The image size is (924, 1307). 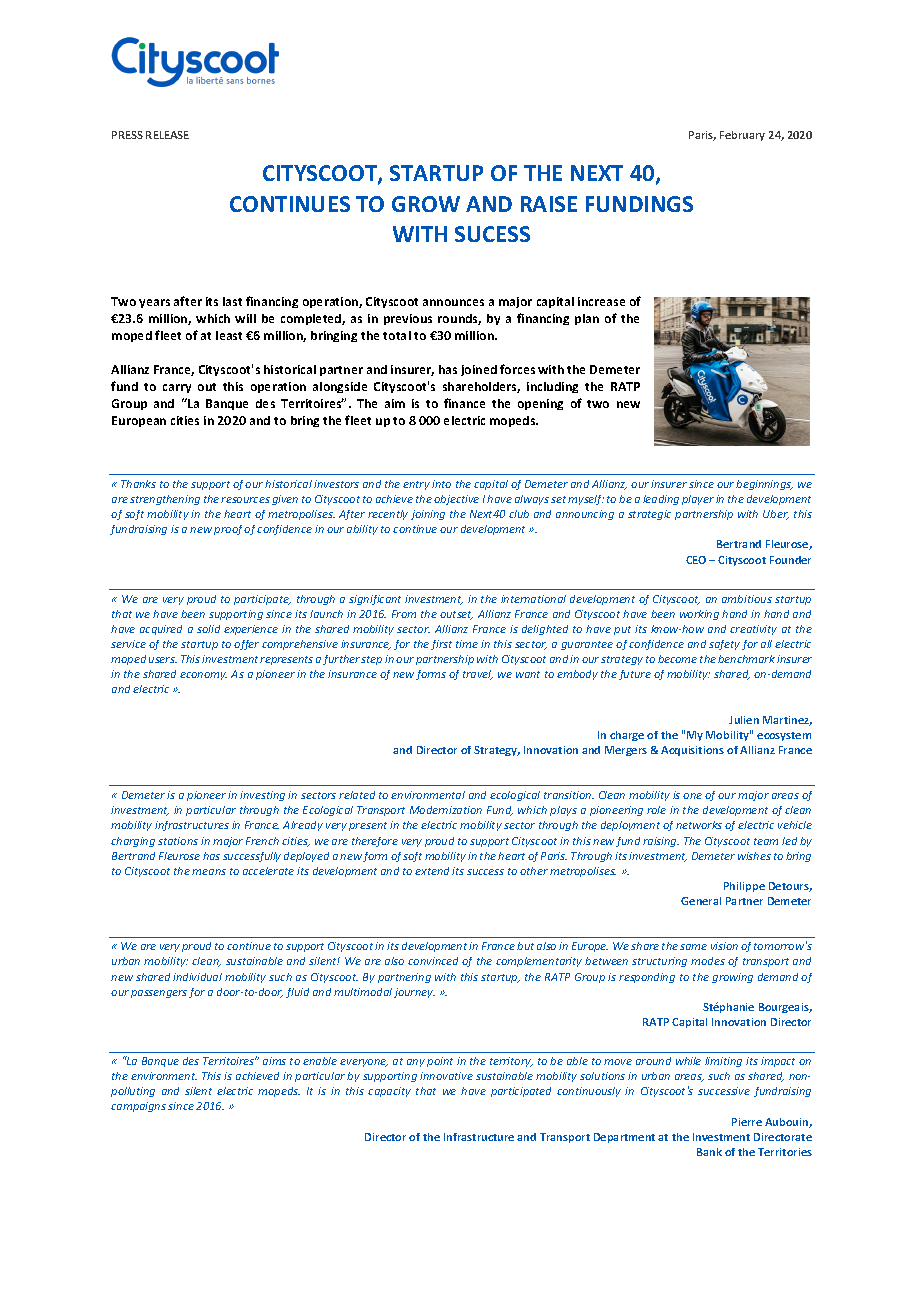 What do you see at coordinates (446, 1076) in the screenshot?
I see `innovative` at bounding box center [446, 1076].
